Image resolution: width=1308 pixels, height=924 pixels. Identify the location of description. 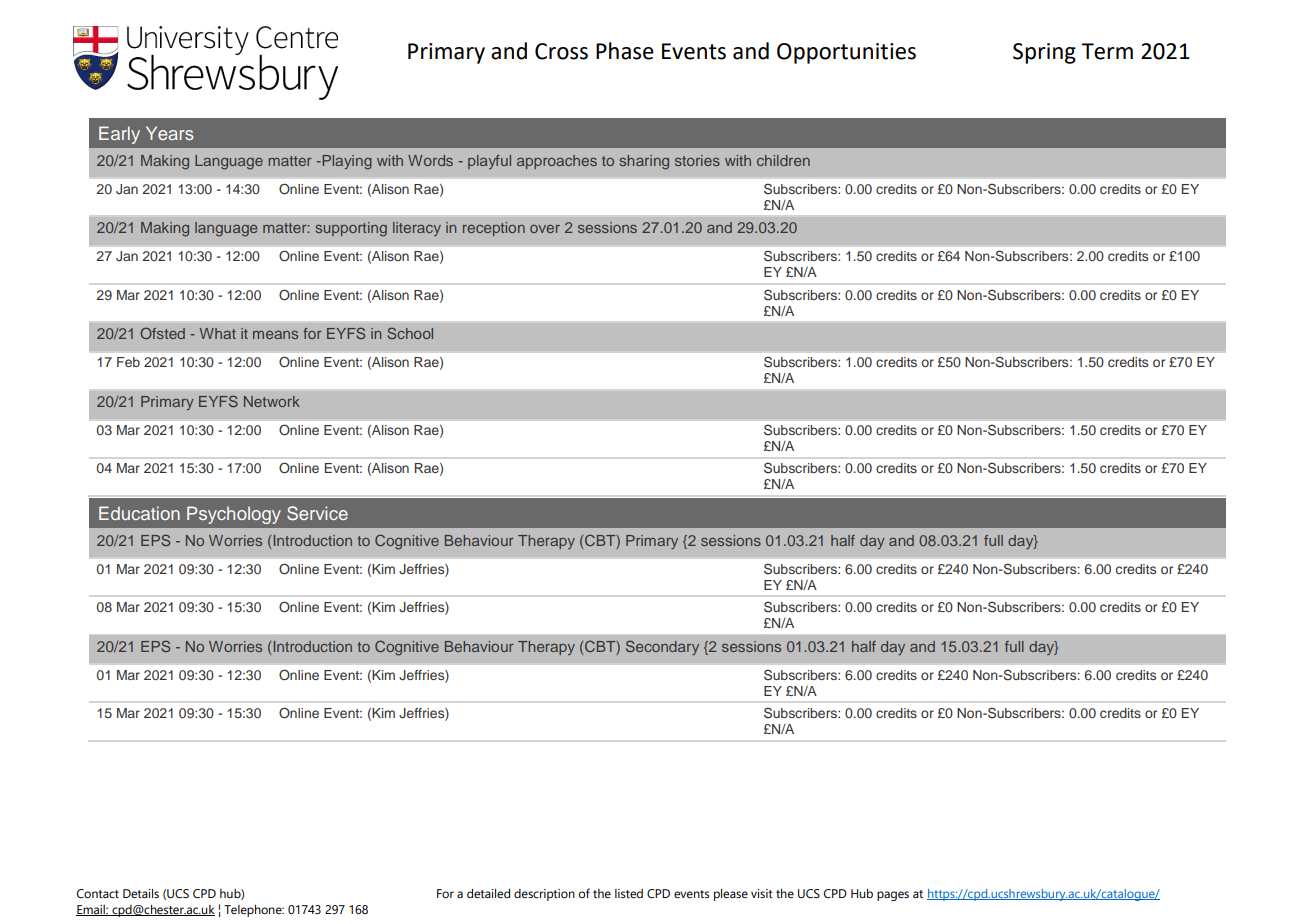
(544, 895).
